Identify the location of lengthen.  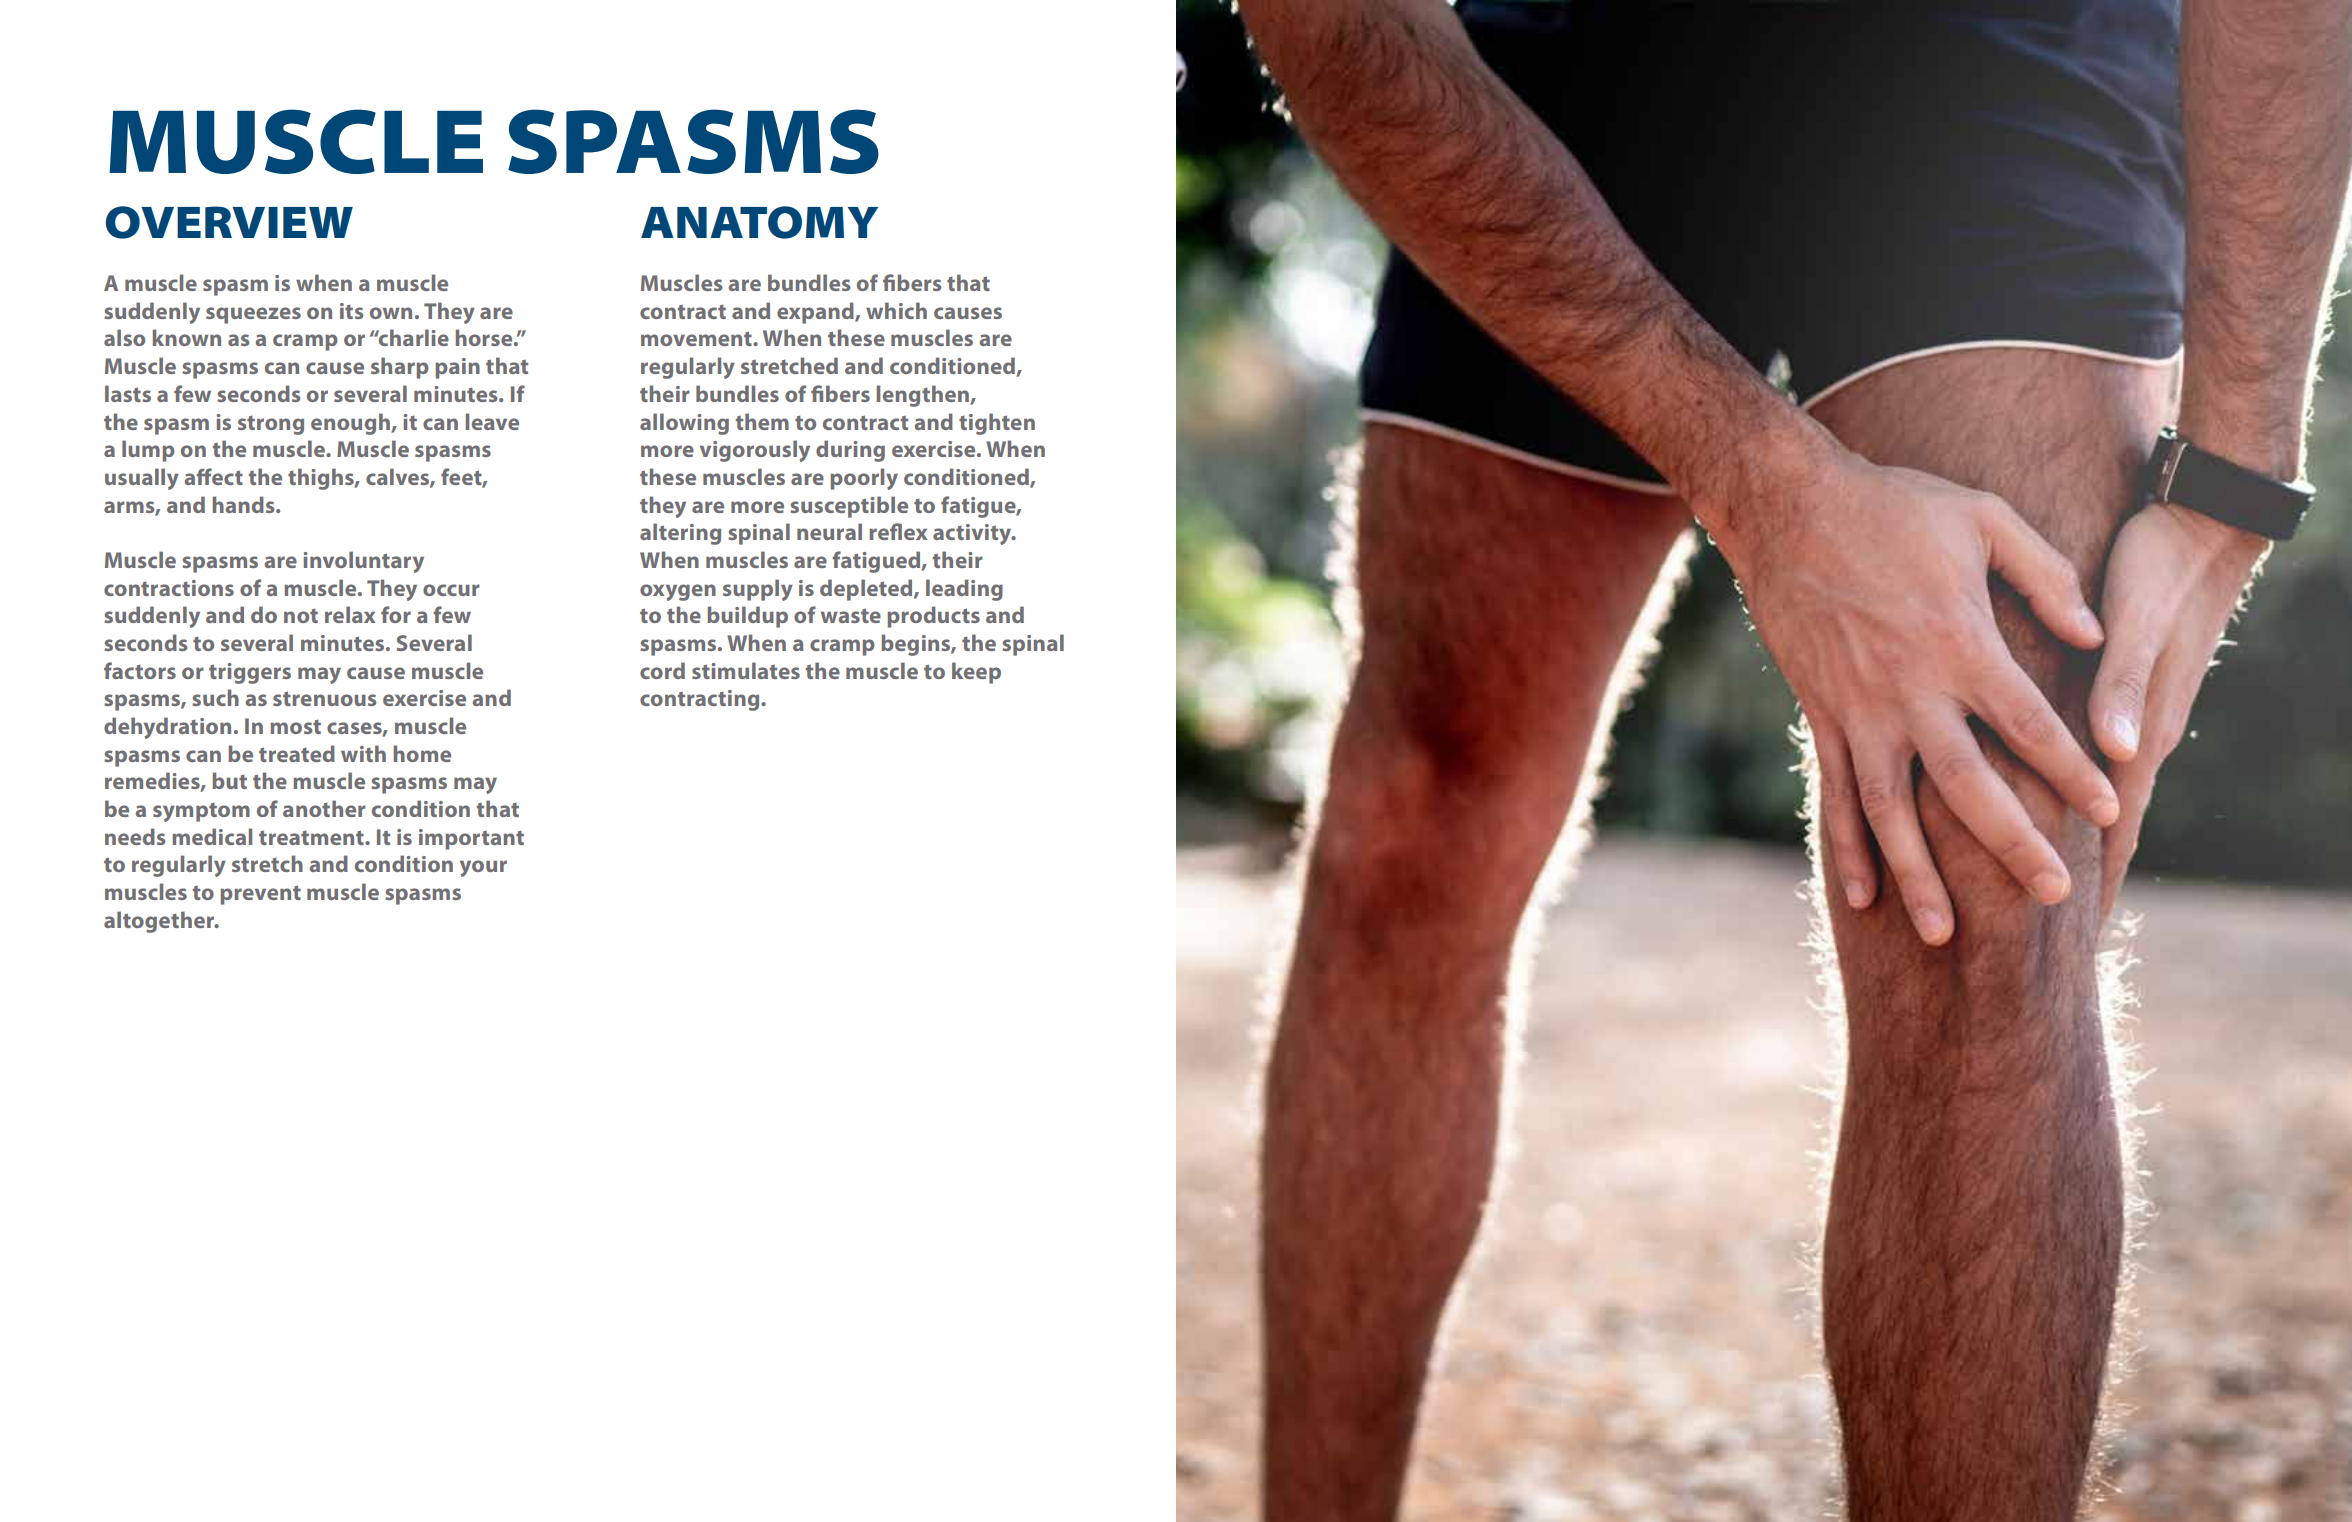
(924, 396).
